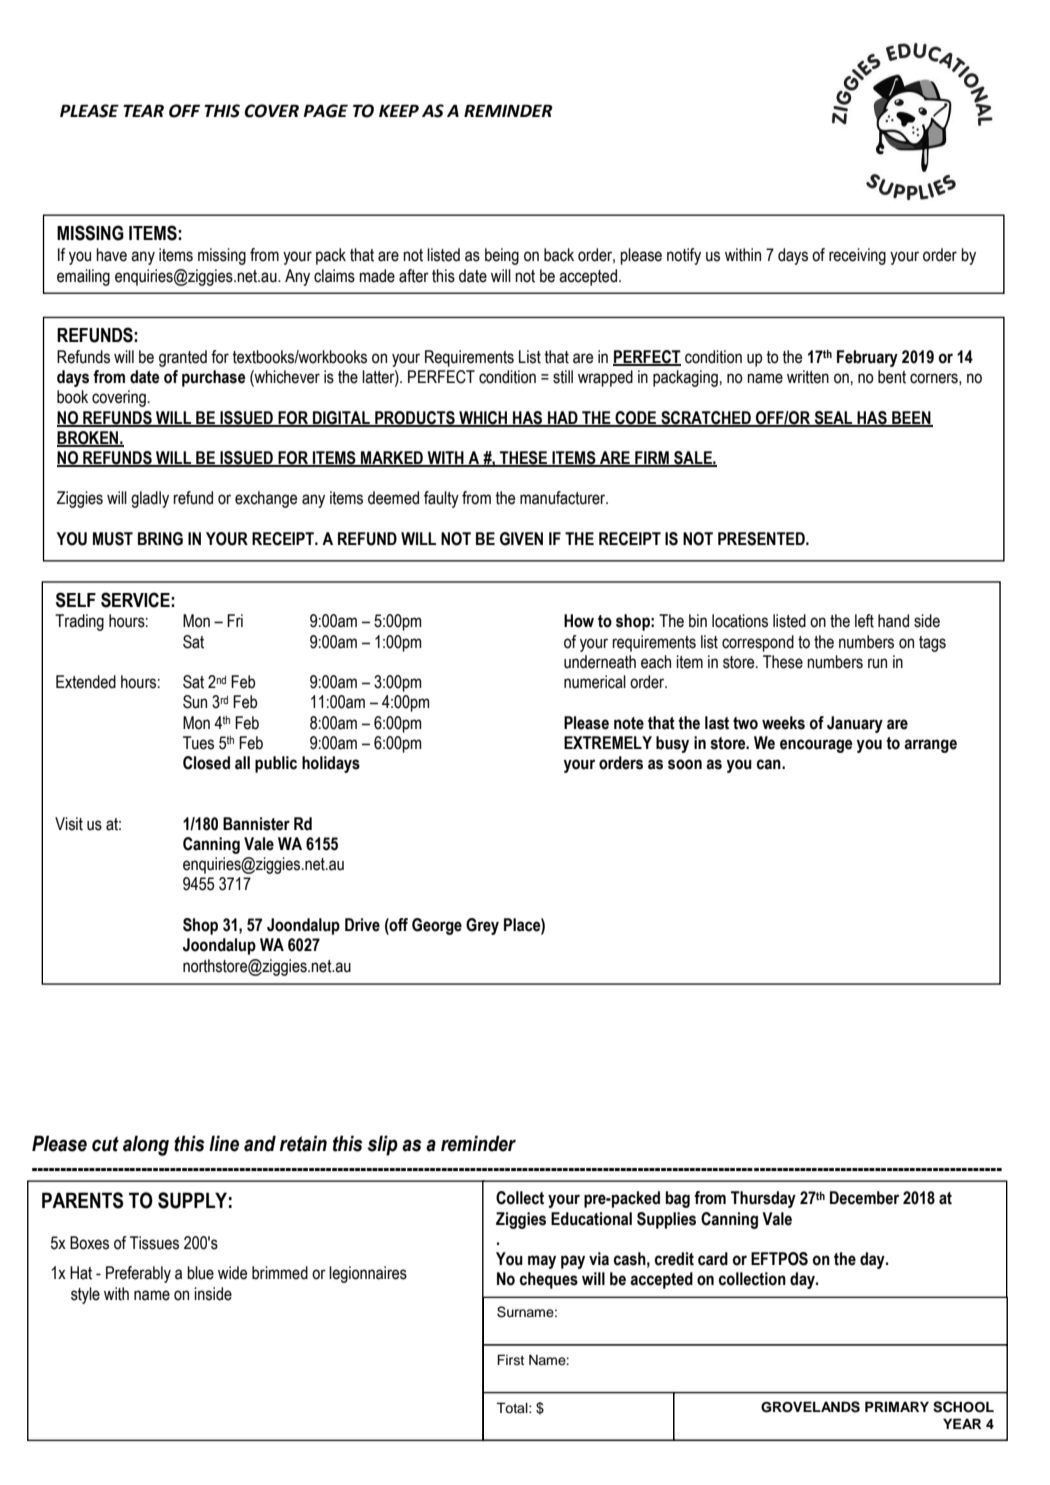 This image has height=1485, width=1050. What do you see at coordinates (833, 418) in the image?
I see `SEAL` at bounding box center [833, 418].
